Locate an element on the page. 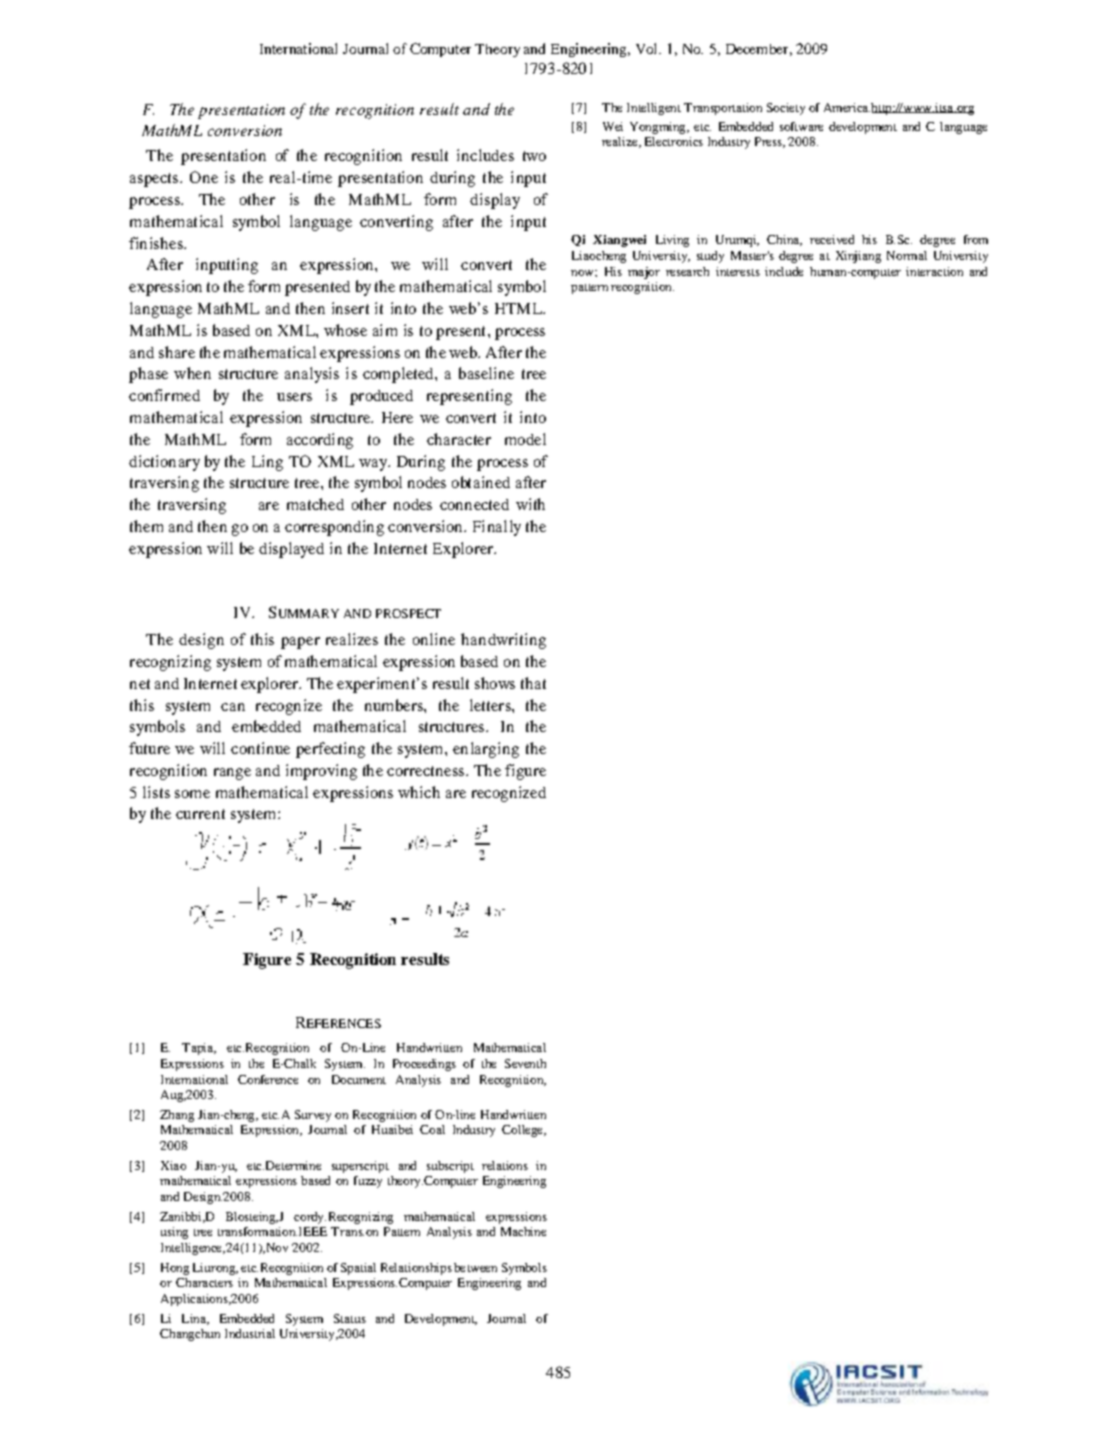 This document has width=1115, height=1443. One is located at coordinates (204, 177).
